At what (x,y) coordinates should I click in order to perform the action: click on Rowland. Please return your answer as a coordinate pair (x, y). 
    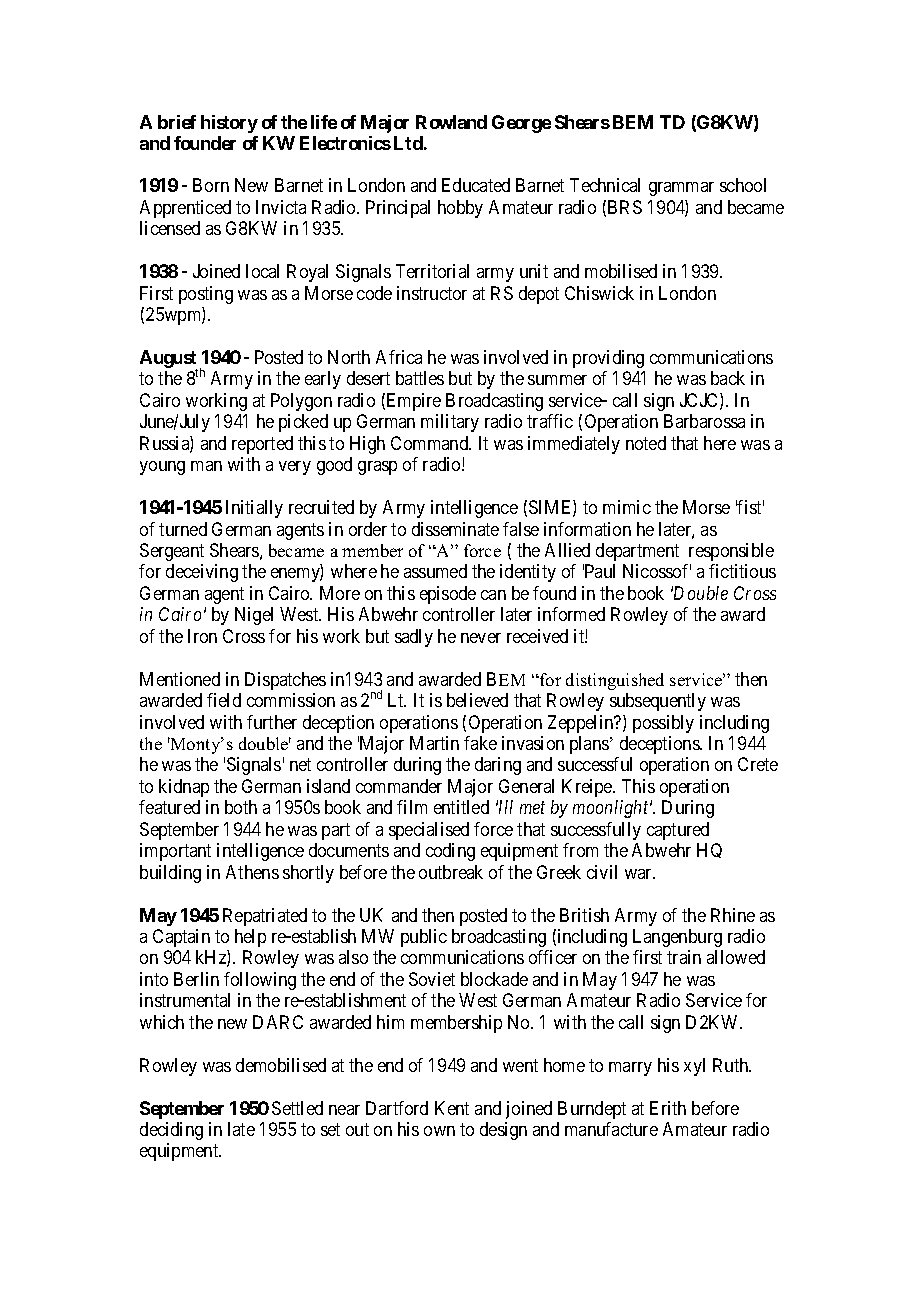
    Looking at the image, I should click on (451, 122).
